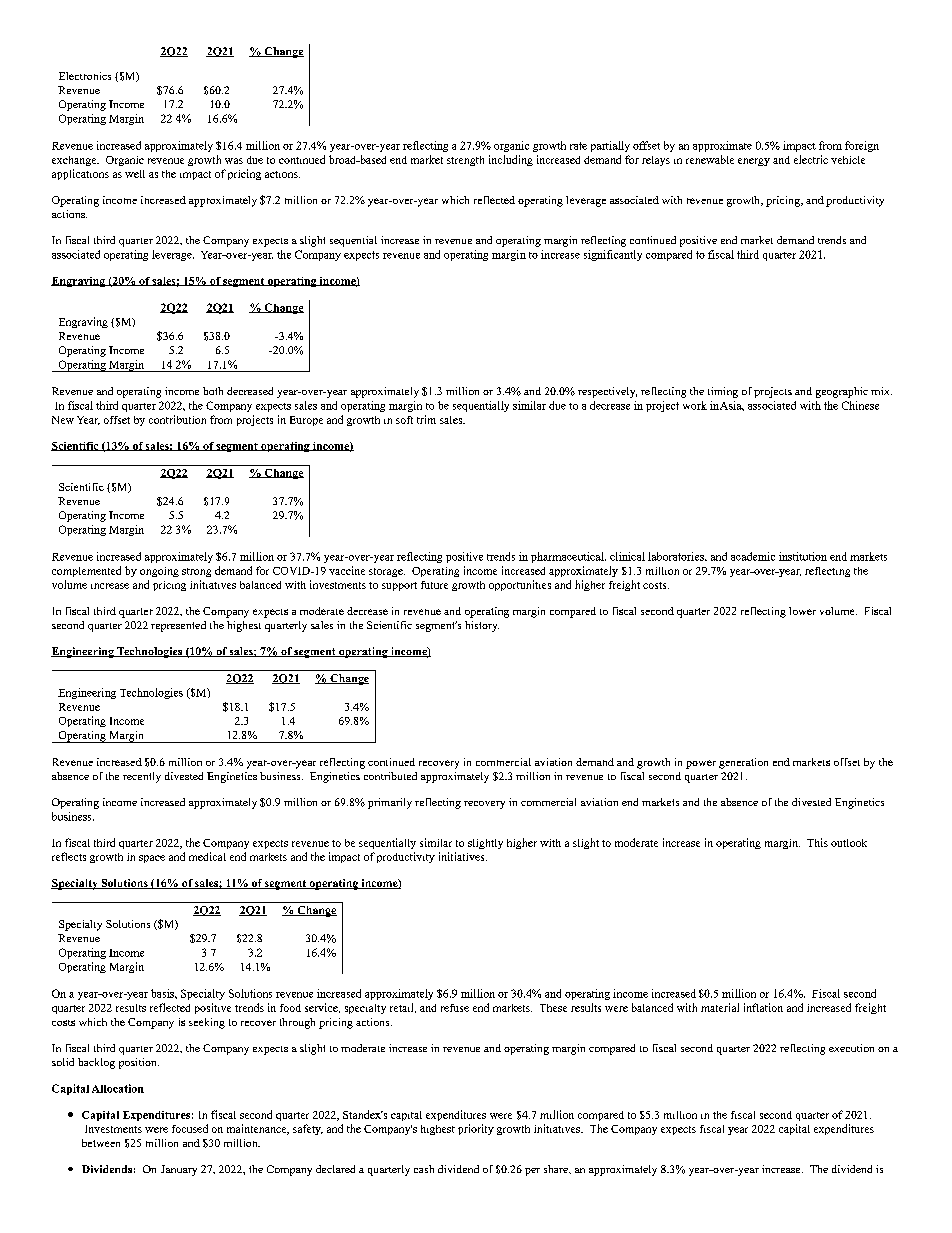 This image has width=952, height=1233. Describe the element at coordinates (860, 405) in the image. I see `Chinese` at that location.
